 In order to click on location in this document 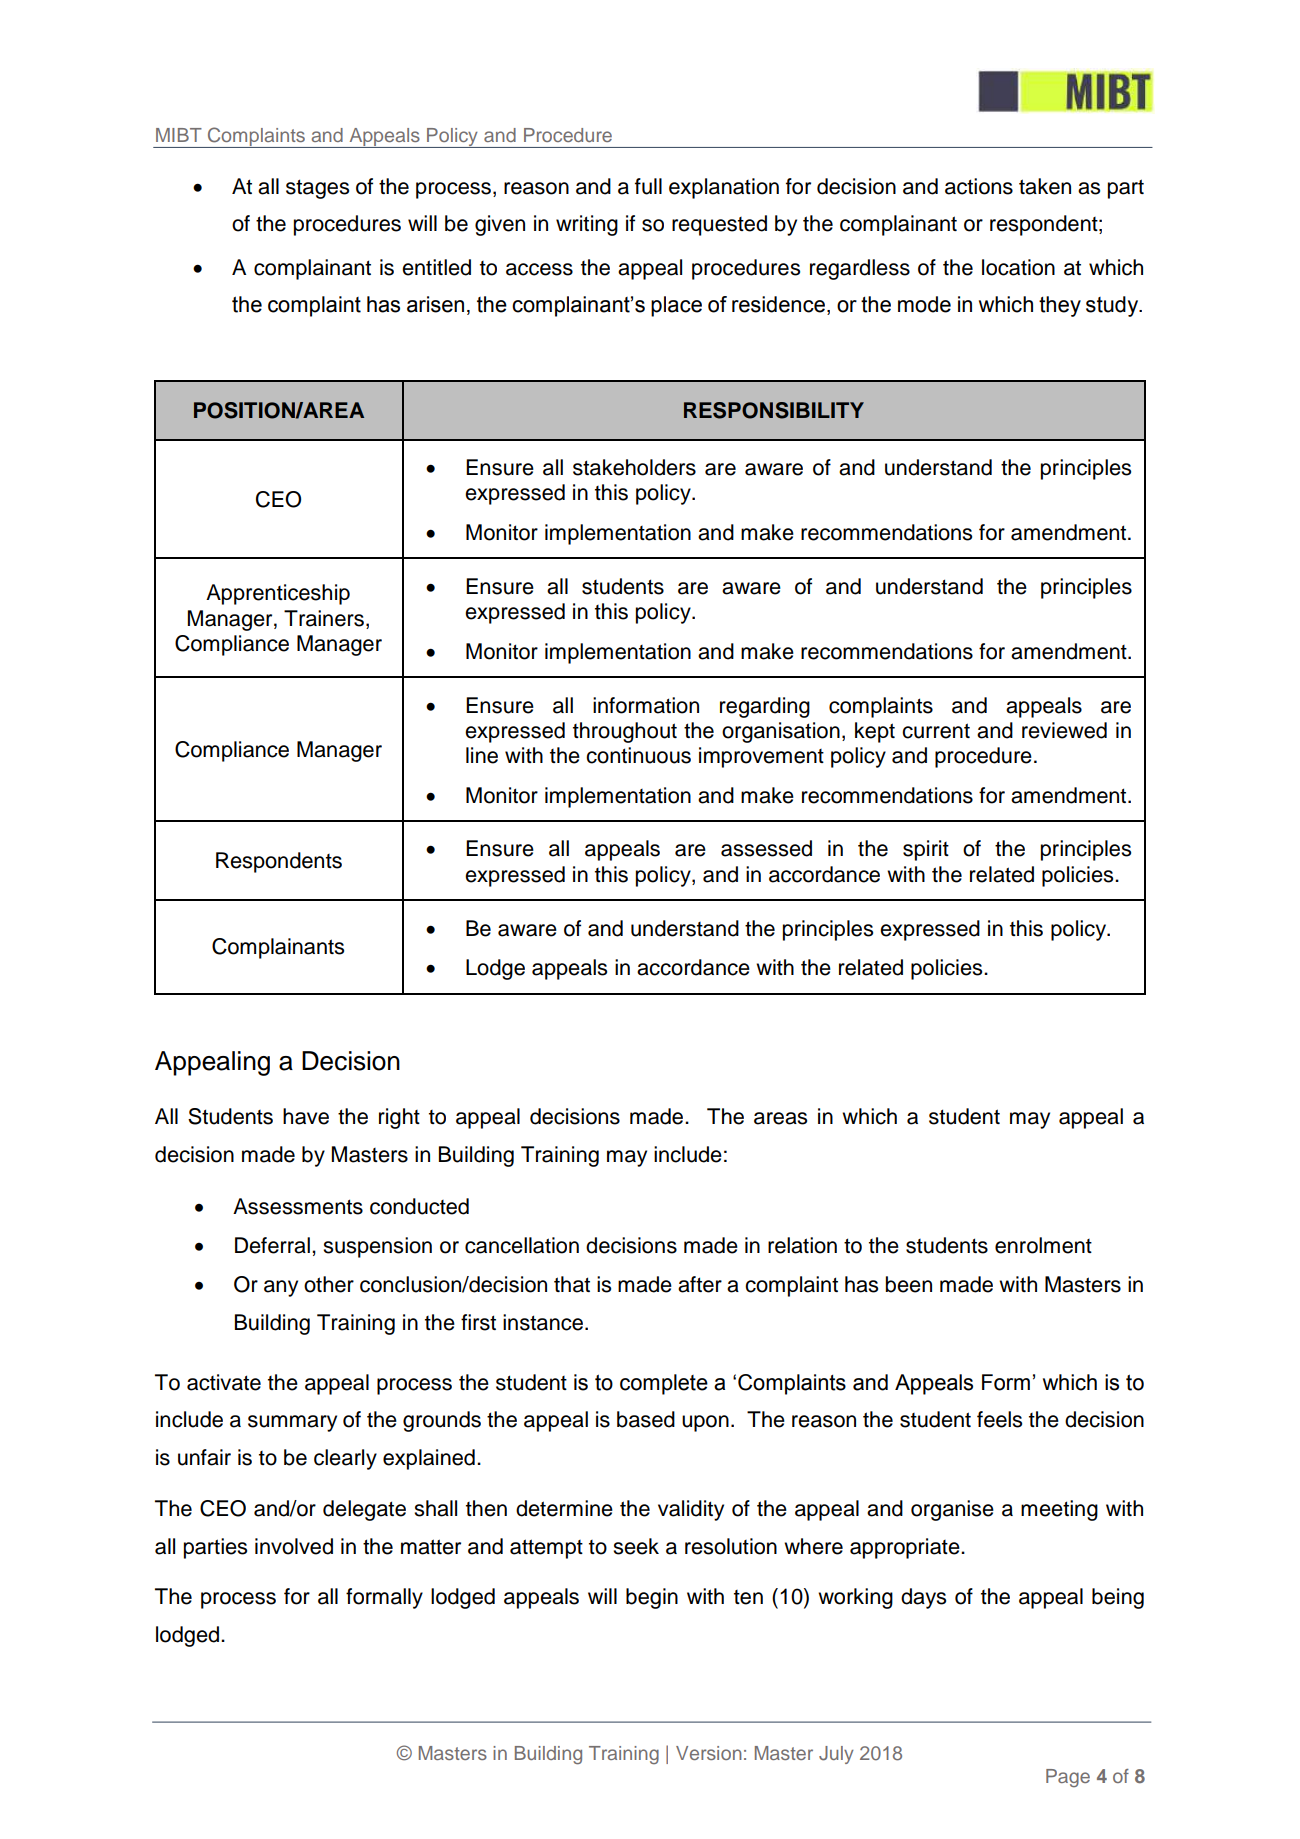, I will do `click(1018, 267)`.
